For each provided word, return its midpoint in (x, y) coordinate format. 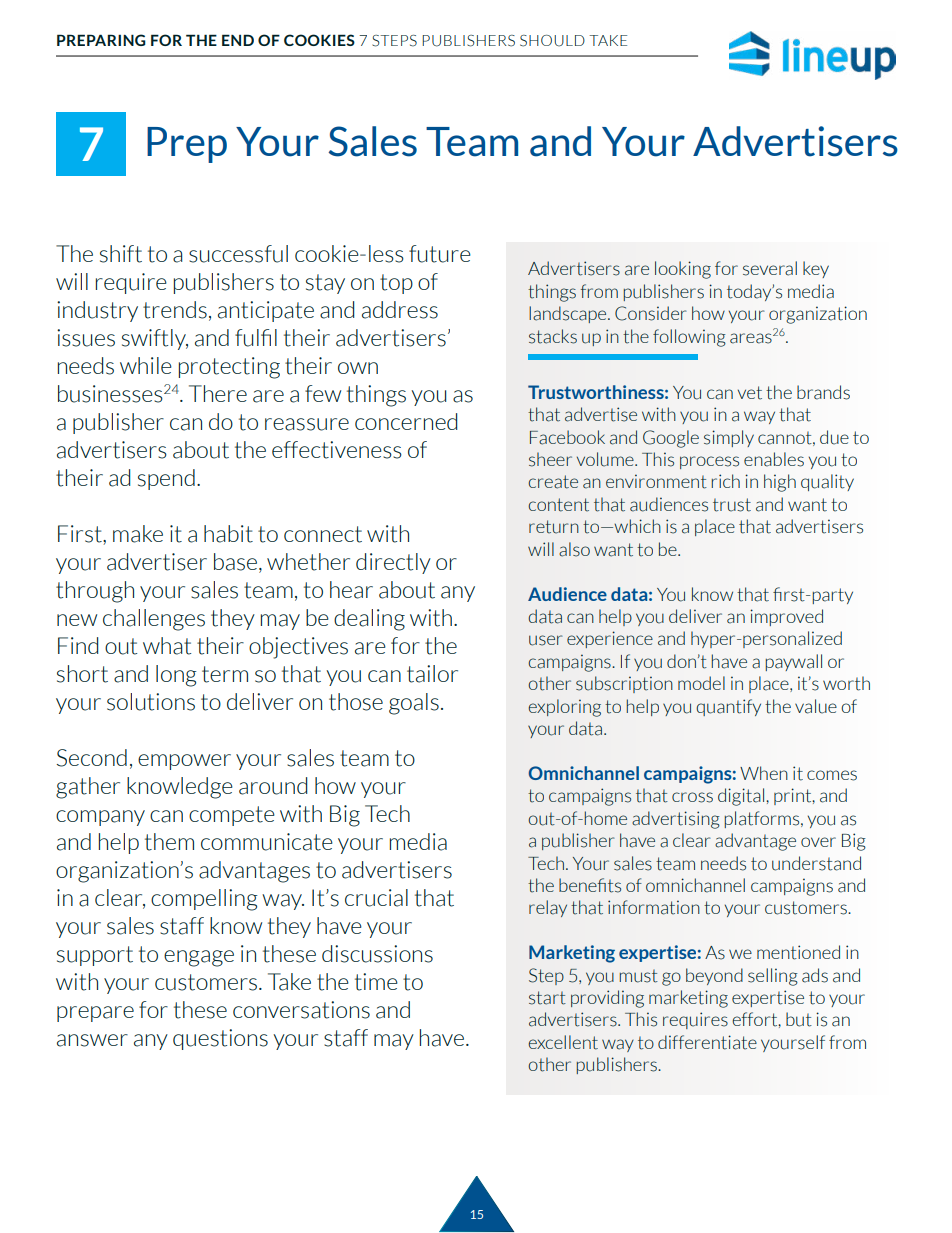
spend (166, 479)
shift (121, 254)
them (169, 842)
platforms (763, 819)
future (440, 254)
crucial (376, 898)
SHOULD (552, 41)
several (770, 268)
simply (729, 438)
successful (238, 254)
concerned (406, 421)
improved (786, 617)
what (167, 646)
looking (683, 270)
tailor (432, 674)
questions (220, 1039)
